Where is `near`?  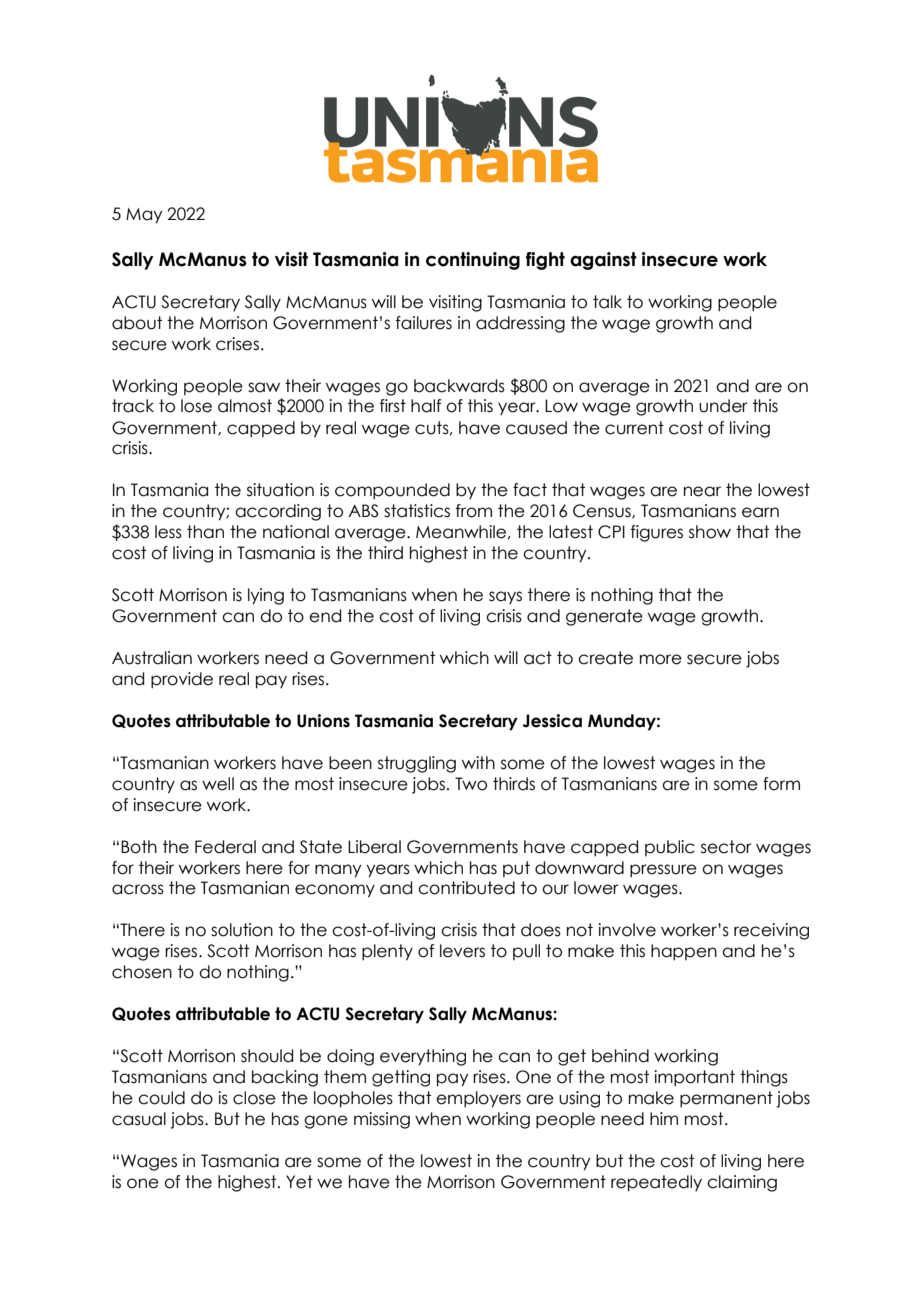
near is located at coordinates (702, 491).
